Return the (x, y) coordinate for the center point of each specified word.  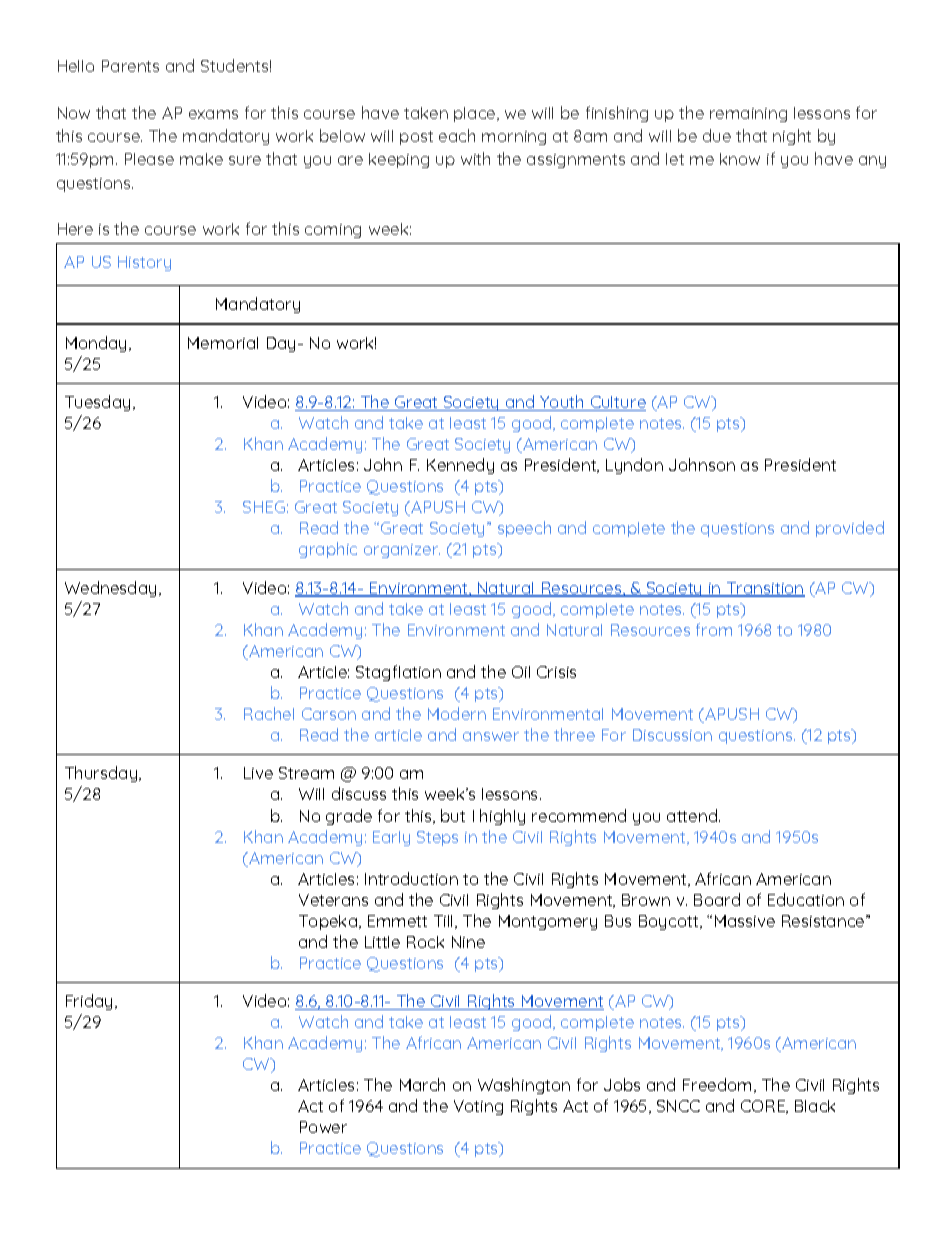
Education (806, 899)
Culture (617, 403)
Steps (437, 838)
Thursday (102, 774)
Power (323, 1127)
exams (213, 114)
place (476, 114)
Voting (478, 1107)
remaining (748, 115)
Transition (765, 589)
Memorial (223, 343)
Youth (562, 403)
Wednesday (110, 589)
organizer (402, 551)
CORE (764, 1107)
